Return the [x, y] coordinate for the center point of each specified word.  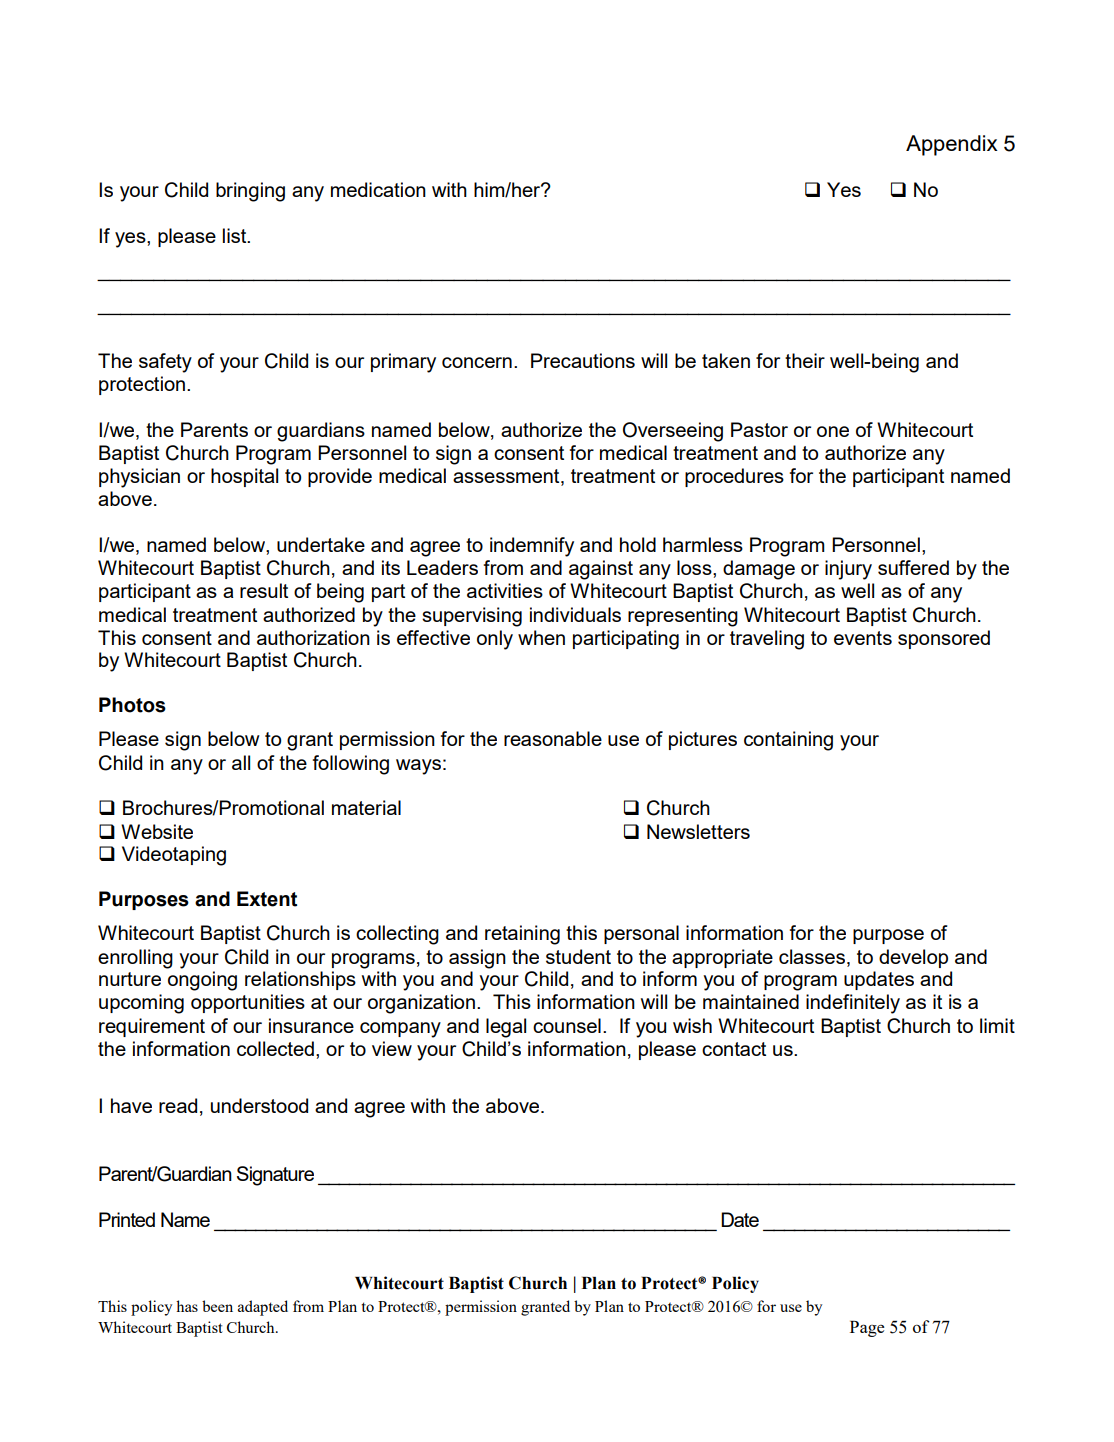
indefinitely [853, 1004]
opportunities [248, 1003]
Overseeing [673, 432]
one [833, 431]
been [217, 1306]
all [241, 762]
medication [378, 189]
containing [788, 741]
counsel [567, 1025]
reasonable [553, 738]
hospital [244, 477]
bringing [250, 192]
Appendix [952, 145]
